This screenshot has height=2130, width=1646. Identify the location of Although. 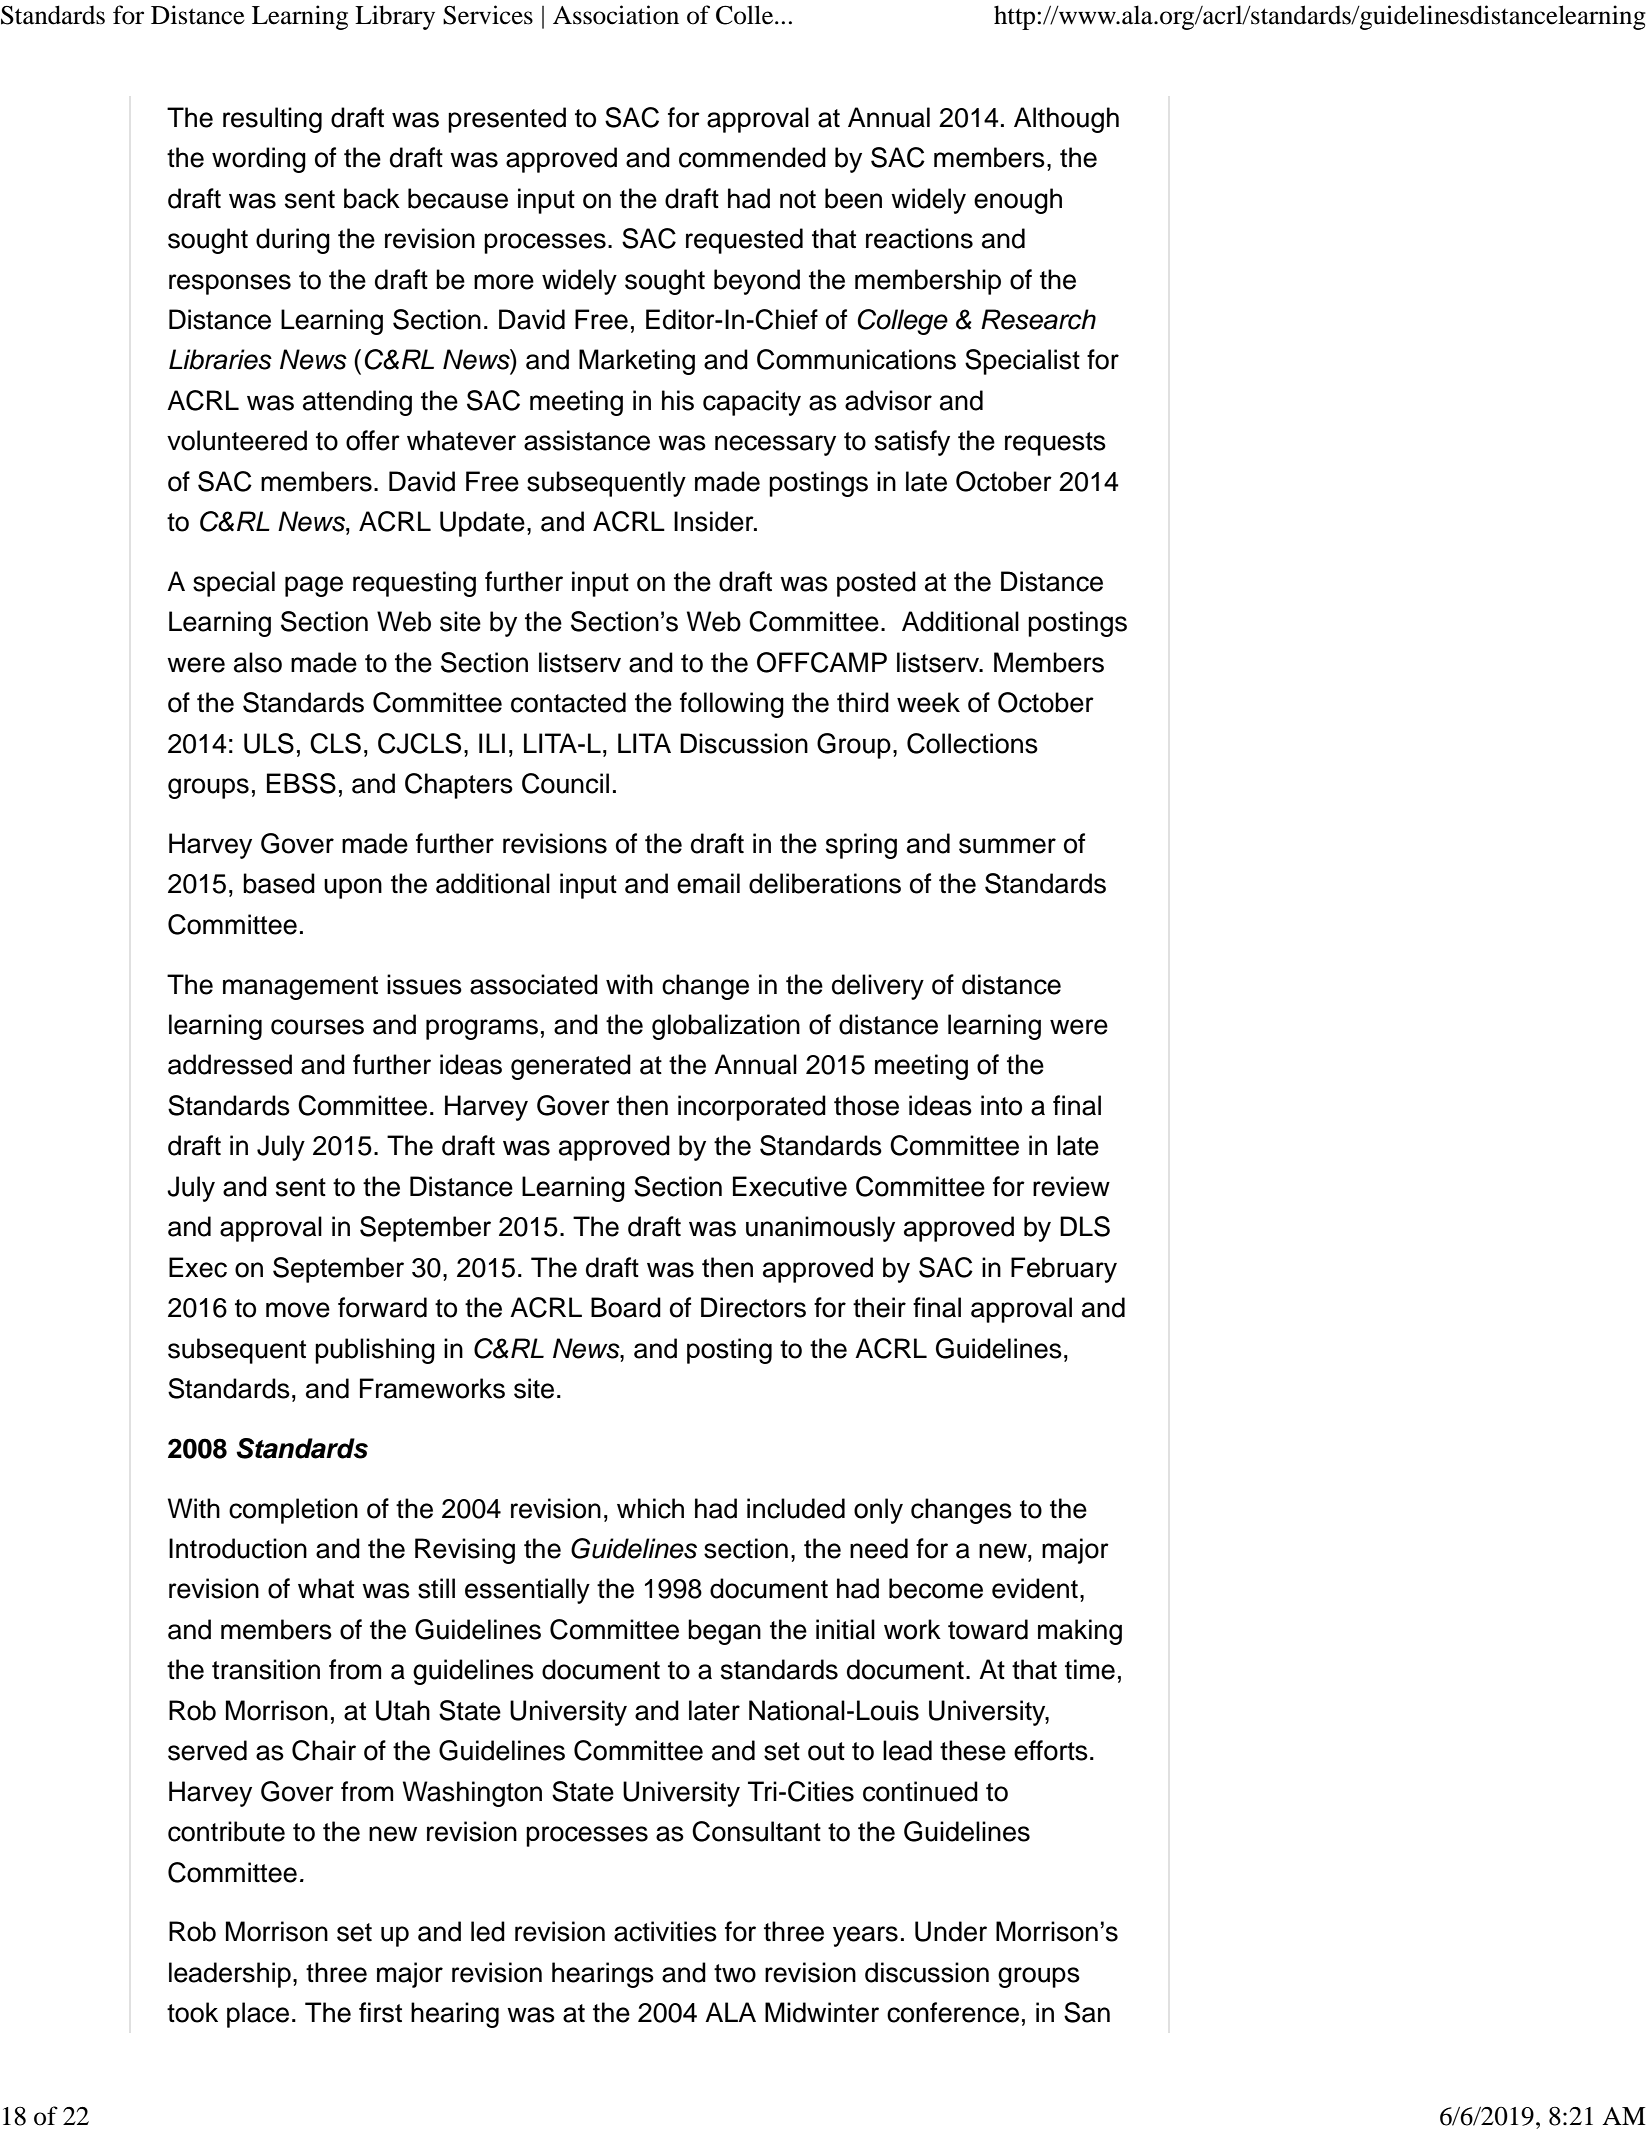
(1066, 120).
